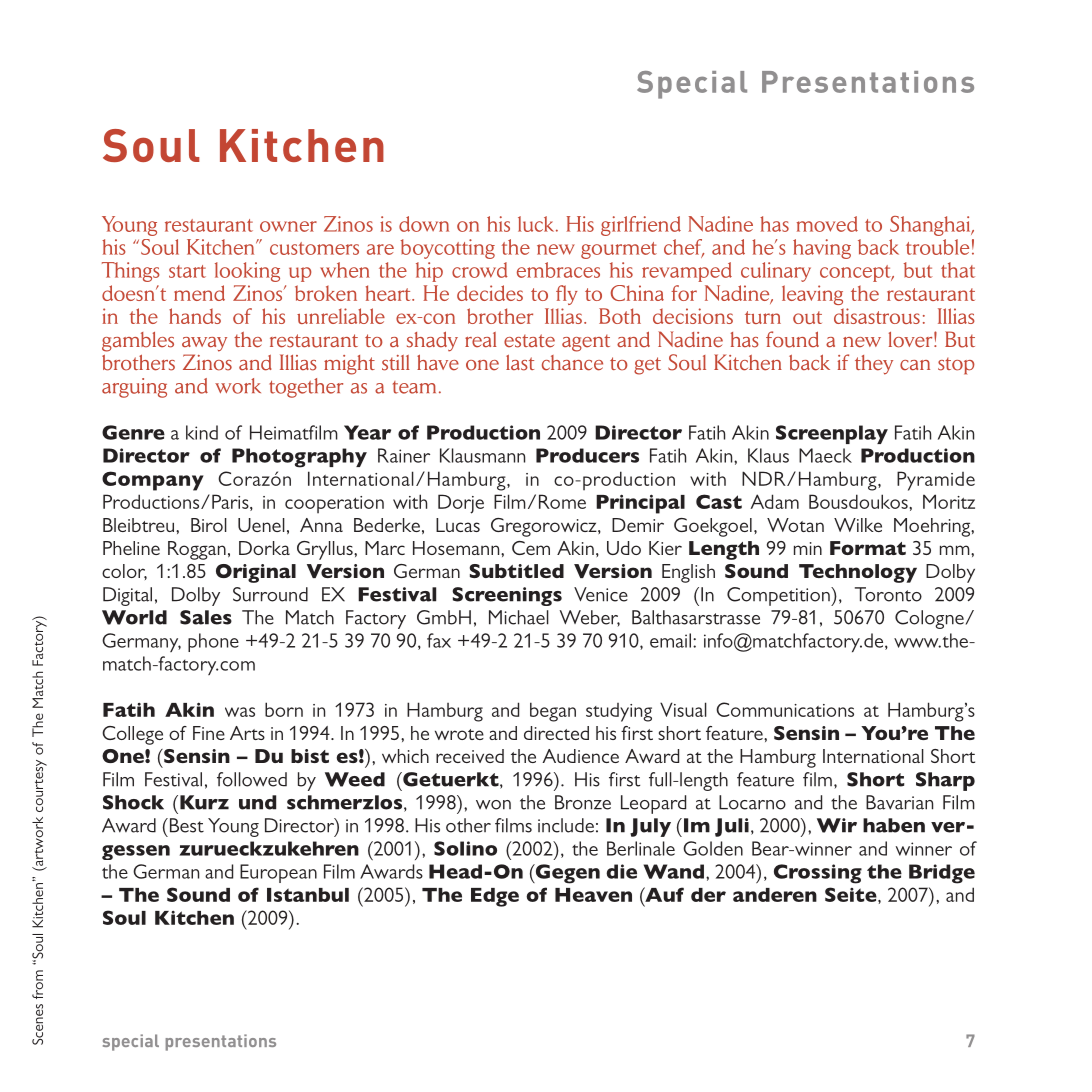 This document has width=1092, height=1092. I want to click on was, so click(240, 712).
